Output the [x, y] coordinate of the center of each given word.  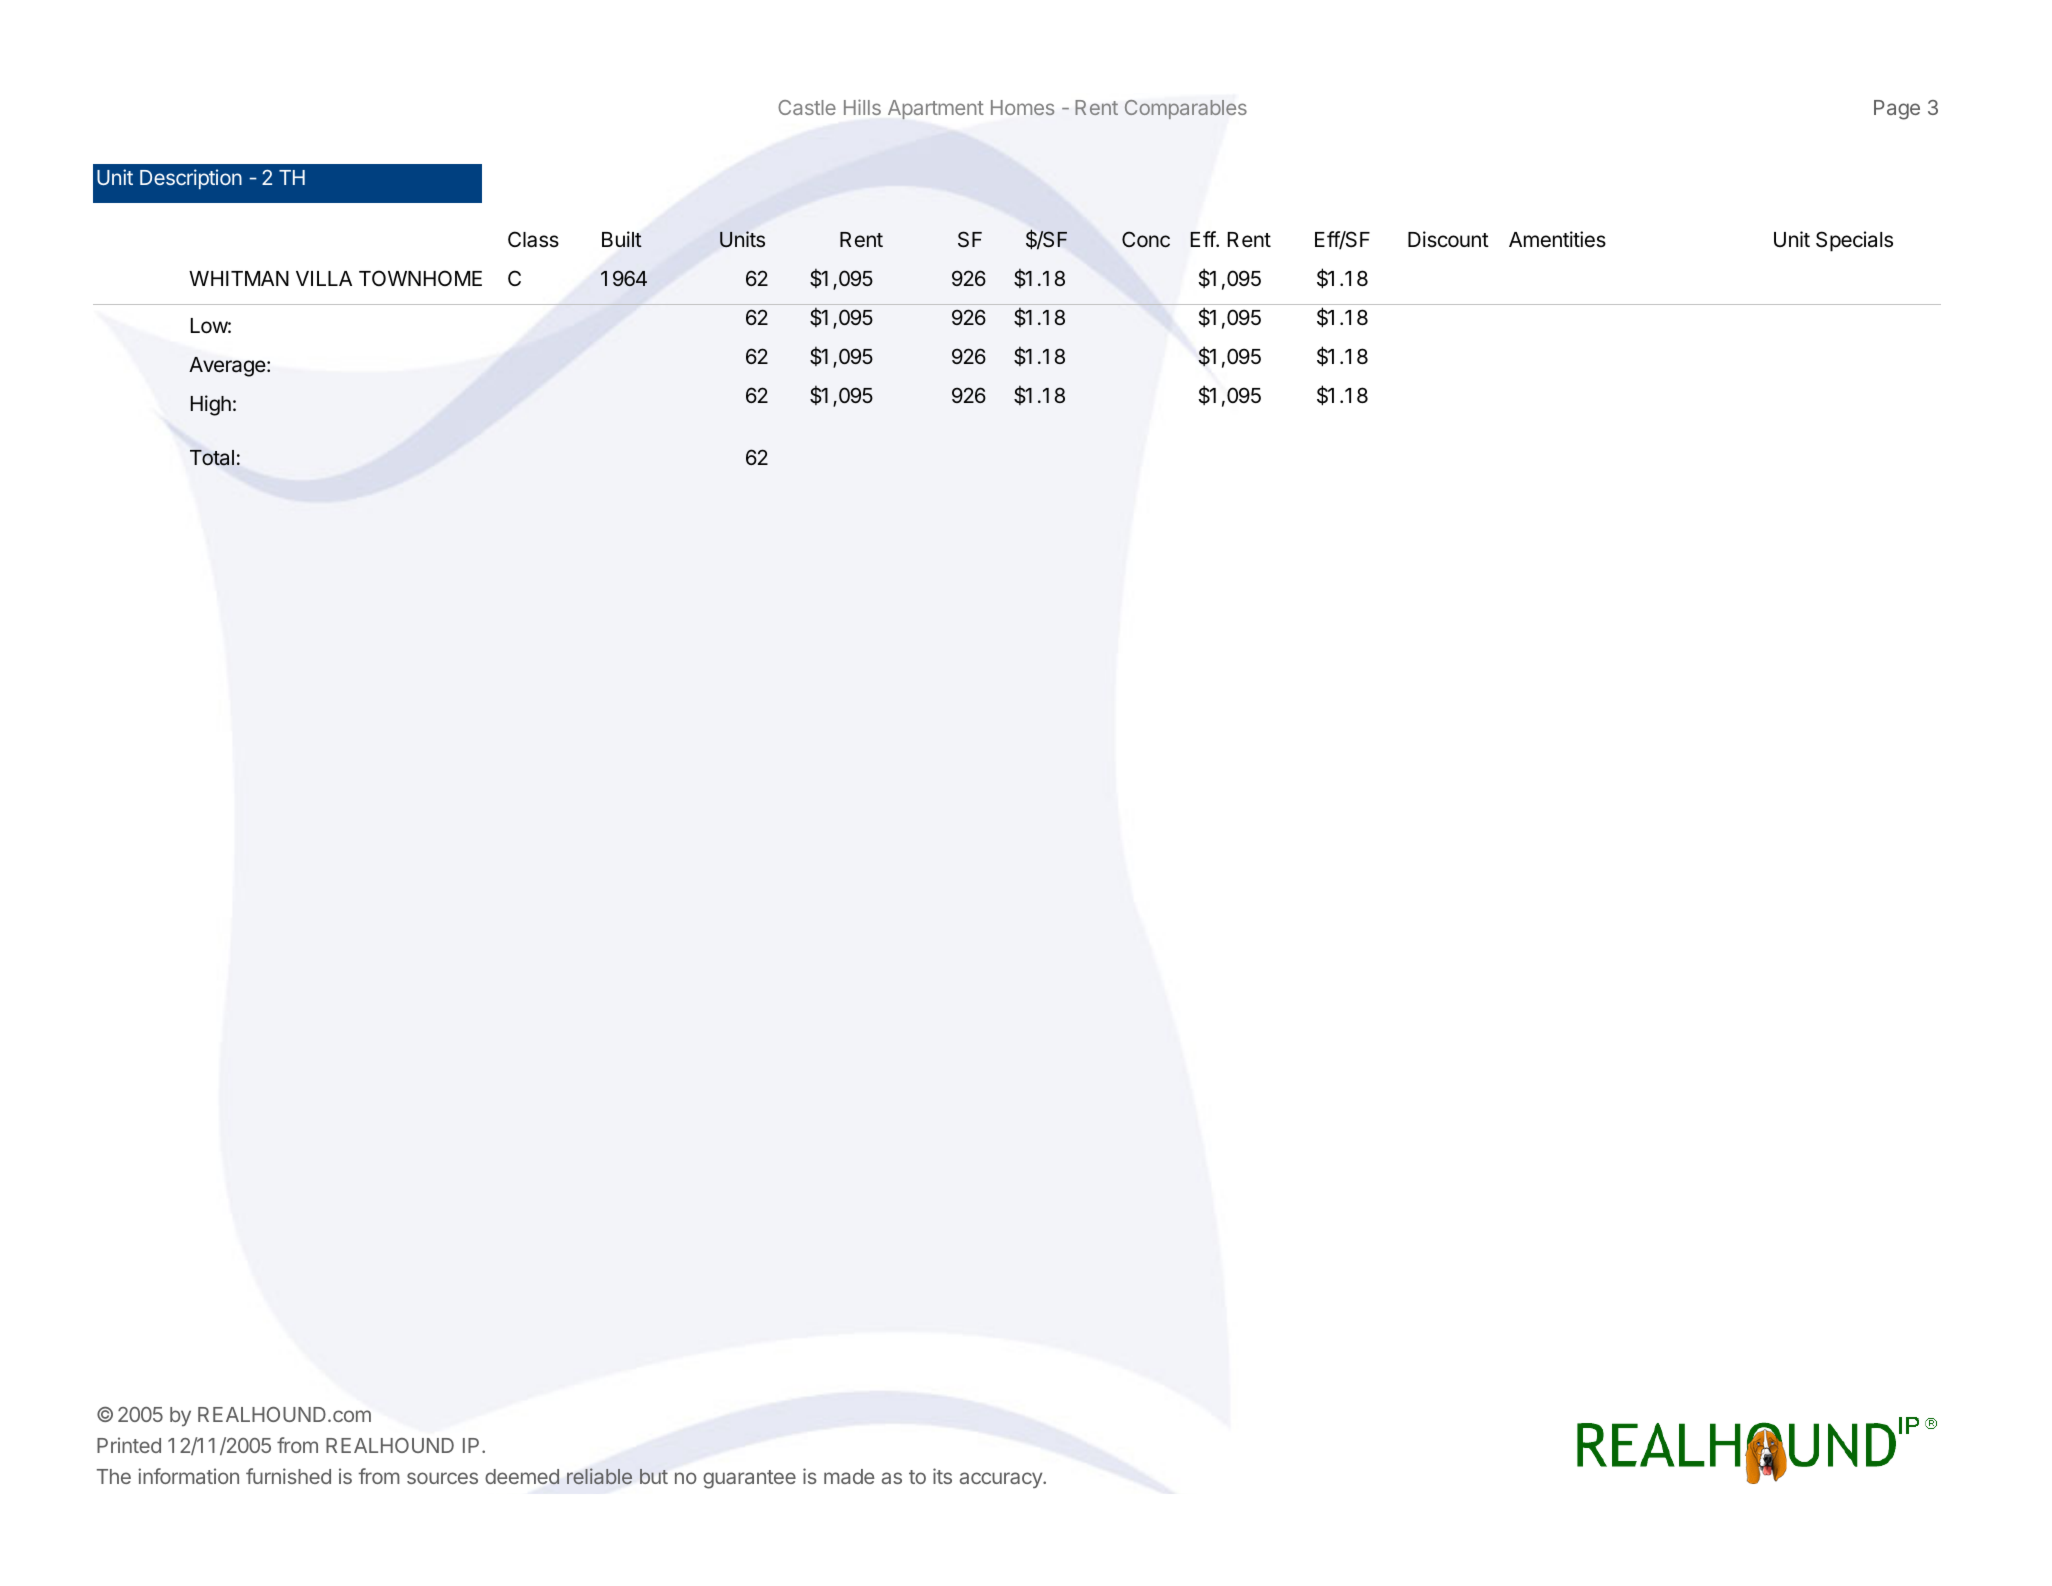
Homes [1023, 107]
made [849, 1476]
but [654, 1476]
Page [1897, 110]
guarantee [749, 1479]
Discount [1448, 239]
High [211, 405]
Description [191, 179]
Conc [1146, 239]
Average [228, 367]
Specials [1854, 241]
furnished [288, 1476]
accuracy [1002, 1480]
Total [212, 458]
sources [442, 1478]
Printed [129, 1445]
